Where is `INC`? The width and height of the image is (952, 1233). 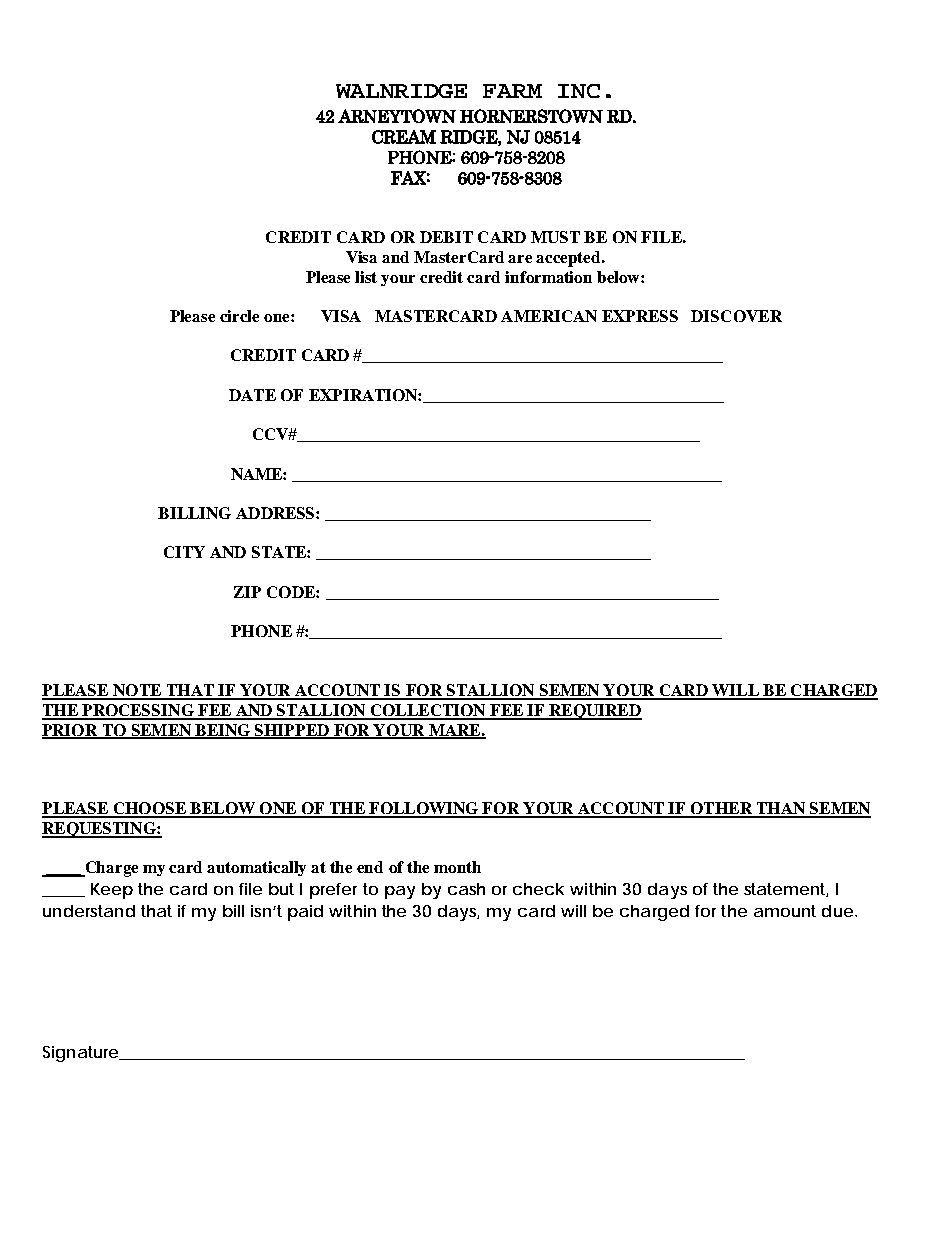 INC is located at coordinates (579, 91).
